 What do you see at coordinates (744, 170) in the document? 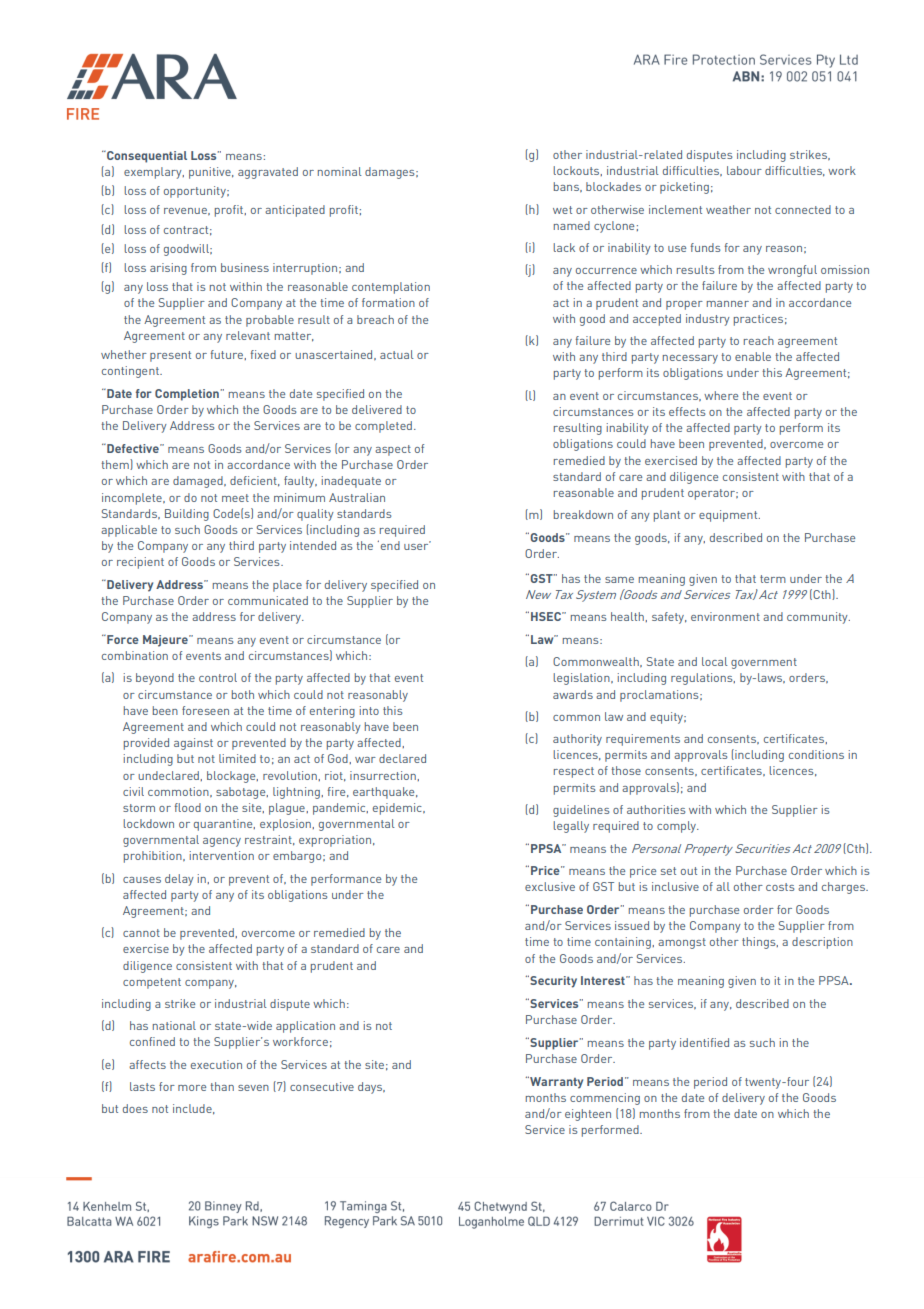
I see `labour` at bounding box center [744, 170].
